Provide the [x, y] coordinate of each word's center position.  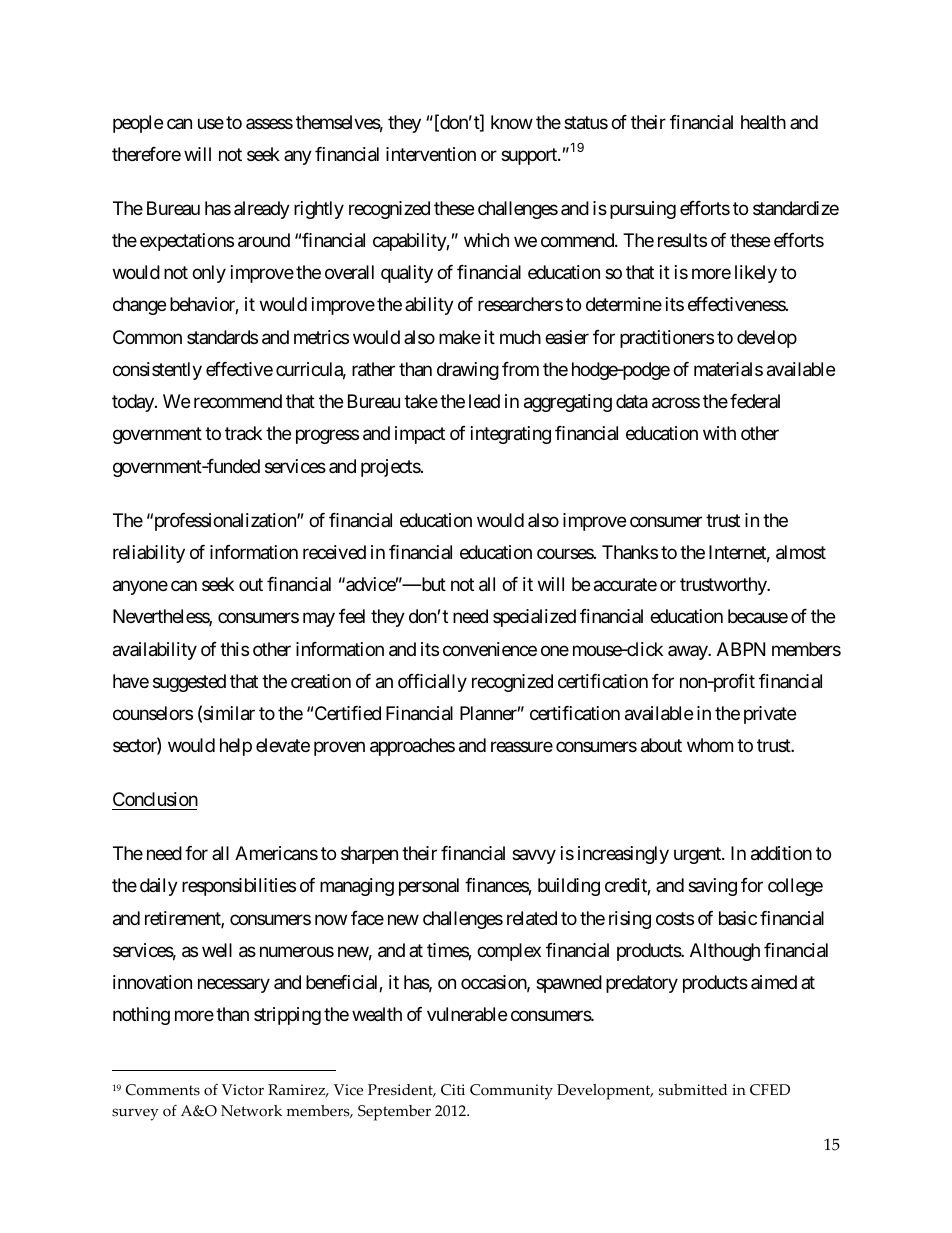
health [763, 122]
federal [755, 401]
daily [159, 887]
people [138, 124]
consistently [157, 371]
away [688, 652]
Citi [453, 1090]
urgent [698, 856]
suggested [189, 683]
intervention [431, 154]
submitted [693, 1090]
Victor [243, 1090]
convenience [490, 649]
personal [429, 887]
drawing [468, 371]
